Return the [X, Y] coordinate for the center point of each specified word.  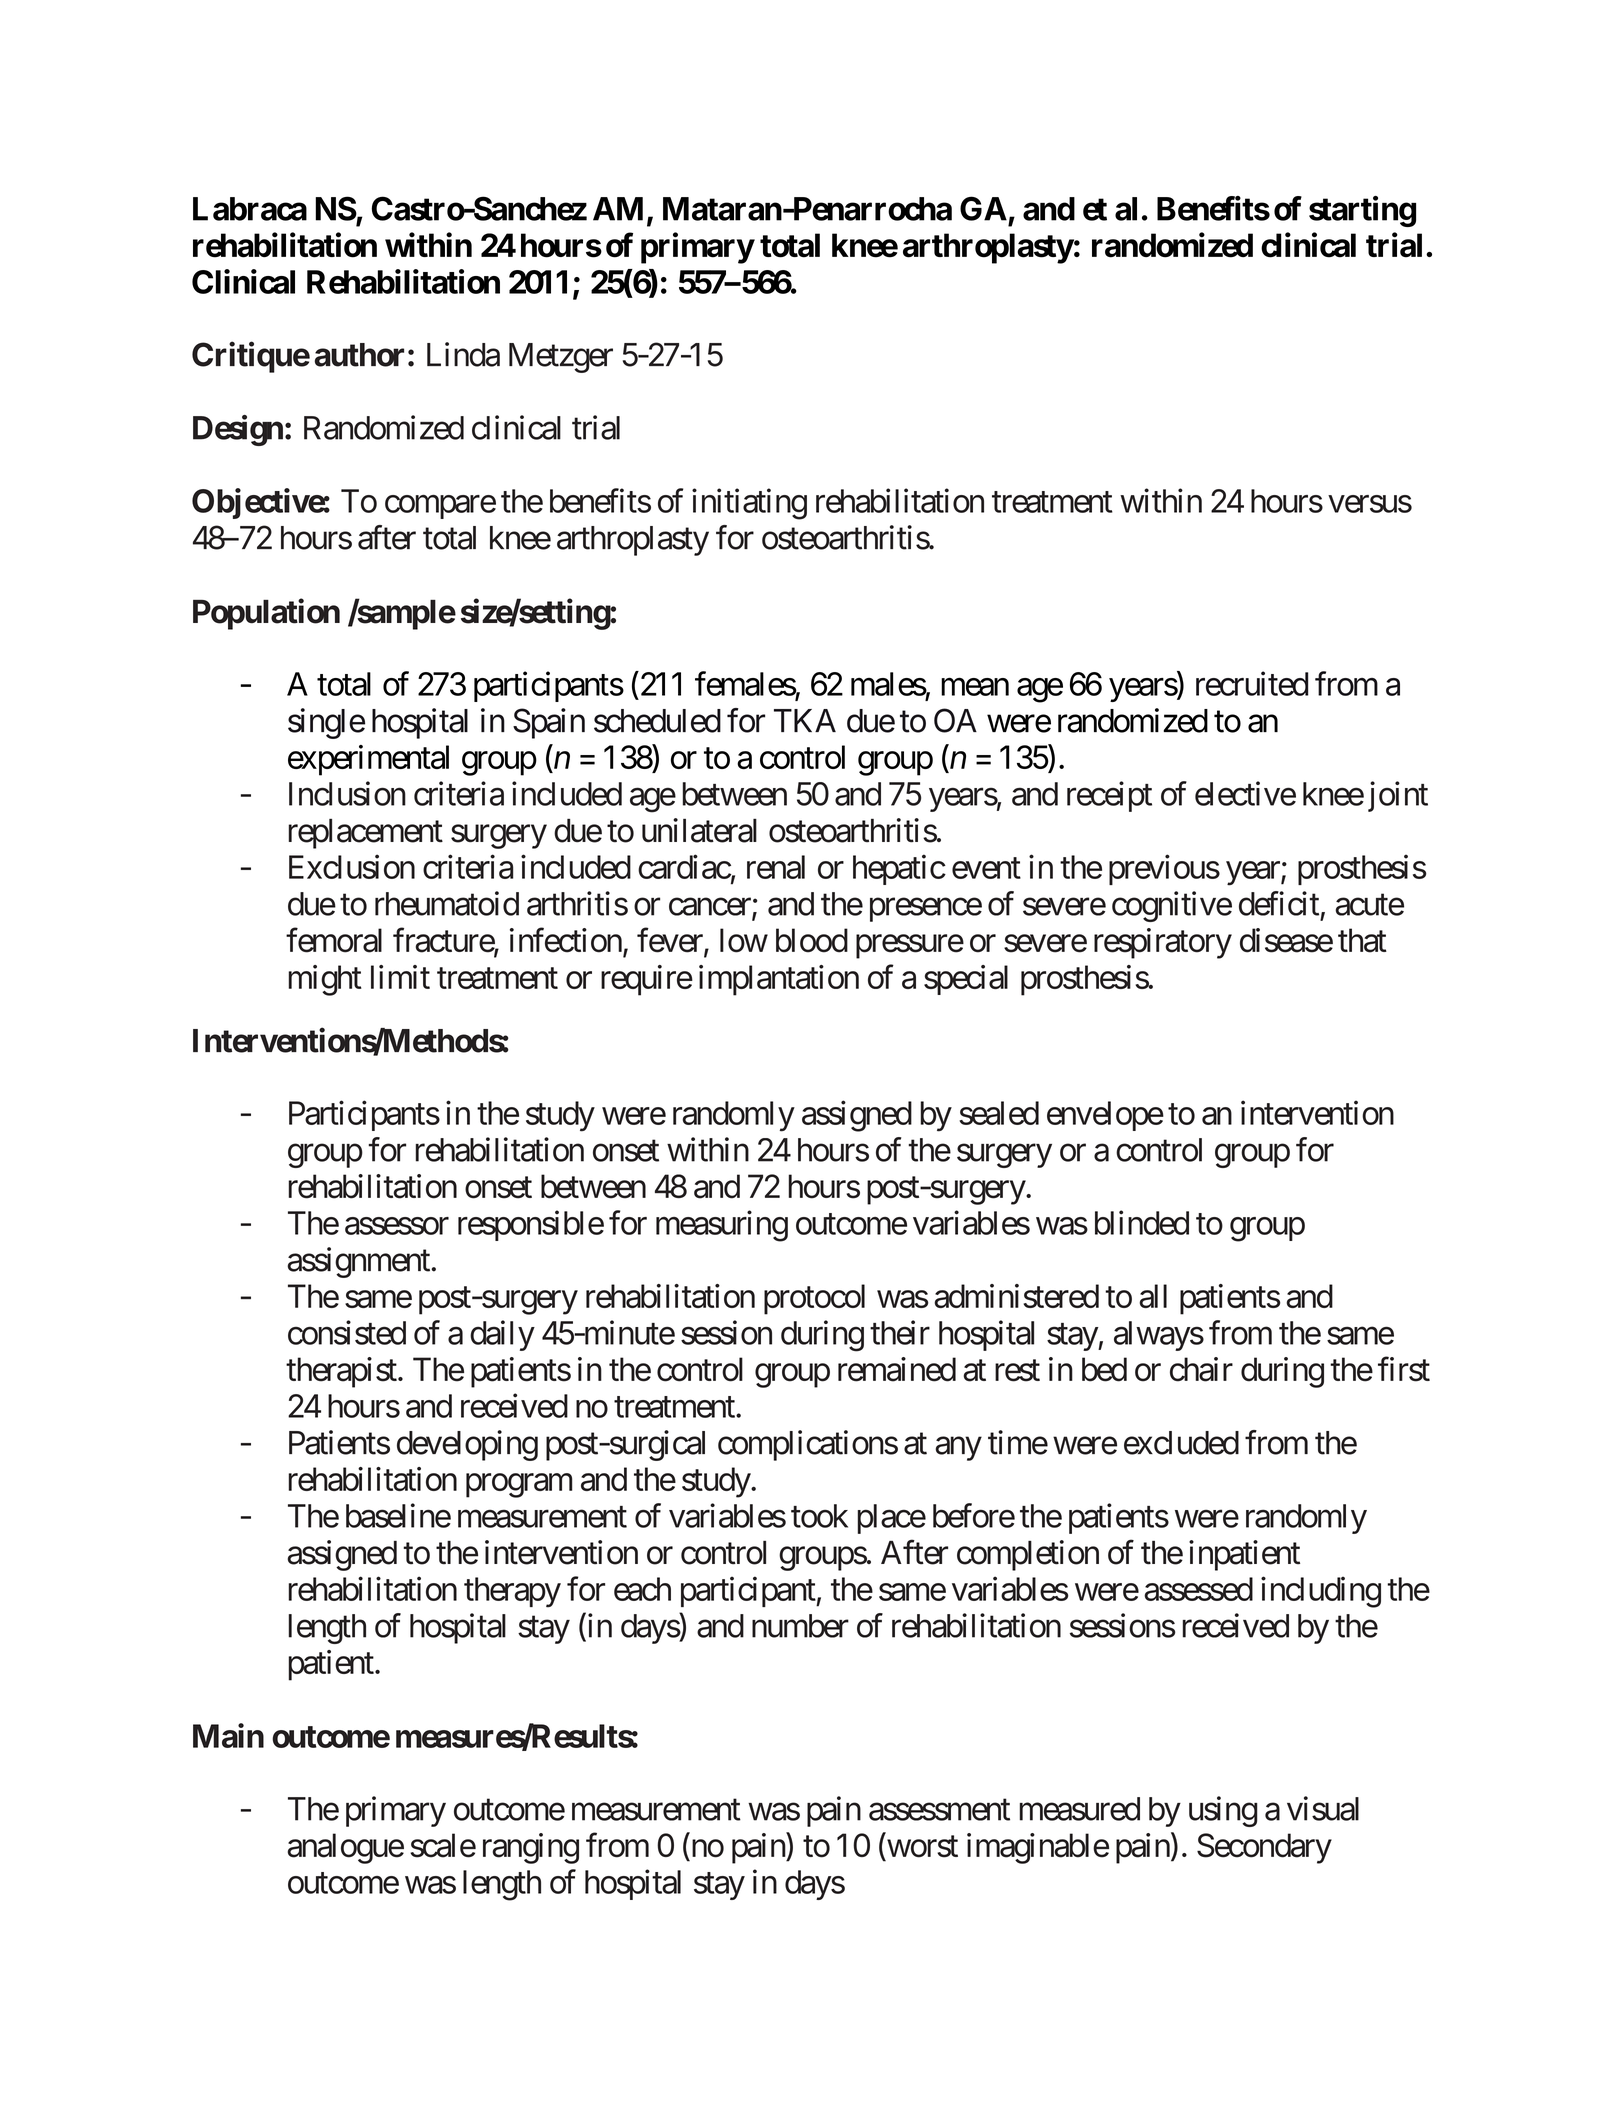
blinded [1142, 1222]
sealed [999, 1113]
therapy [512, 1592]
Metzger [561, 358]
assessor [397, 1226]
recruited [1252, 683]
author [359, 355]
